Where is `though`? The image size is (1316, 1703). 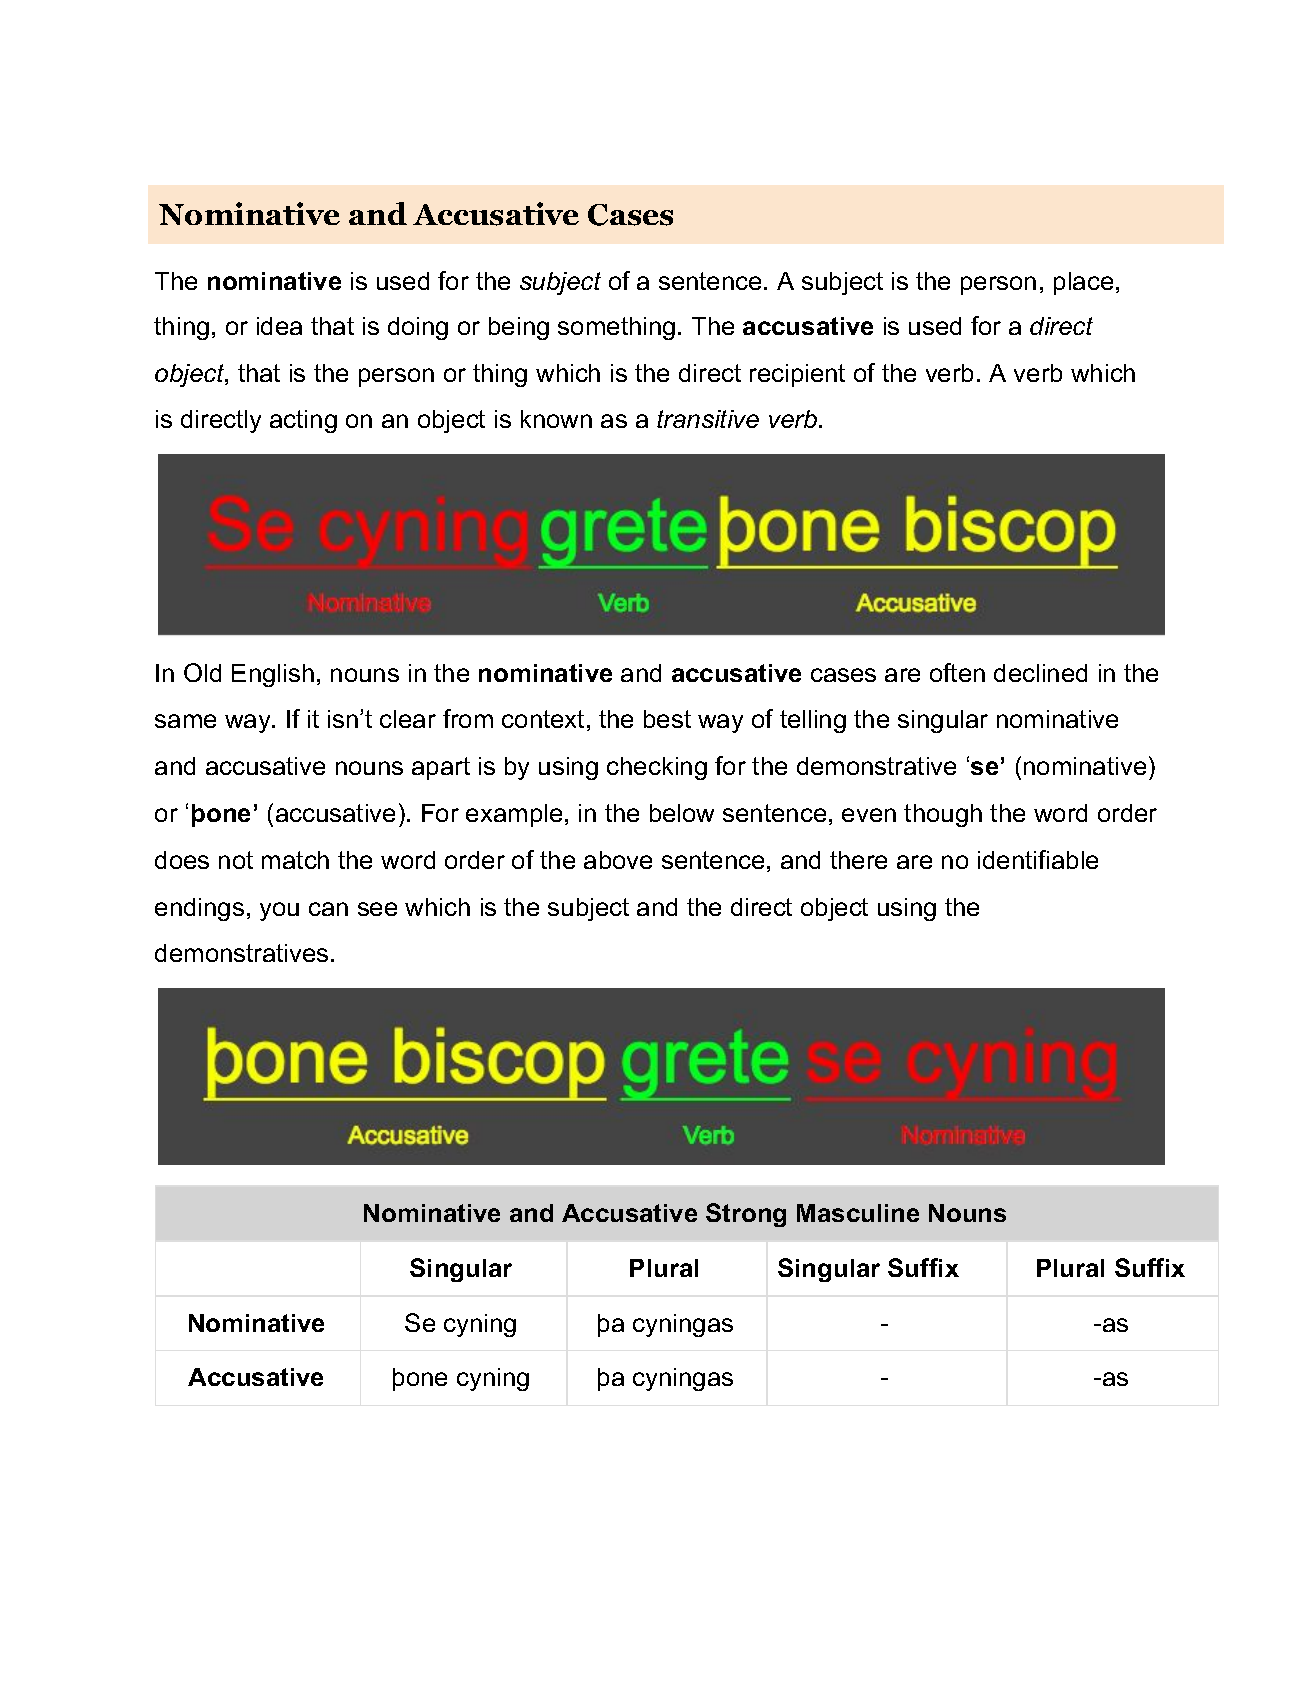 though is located at coordinates (943, 815).
